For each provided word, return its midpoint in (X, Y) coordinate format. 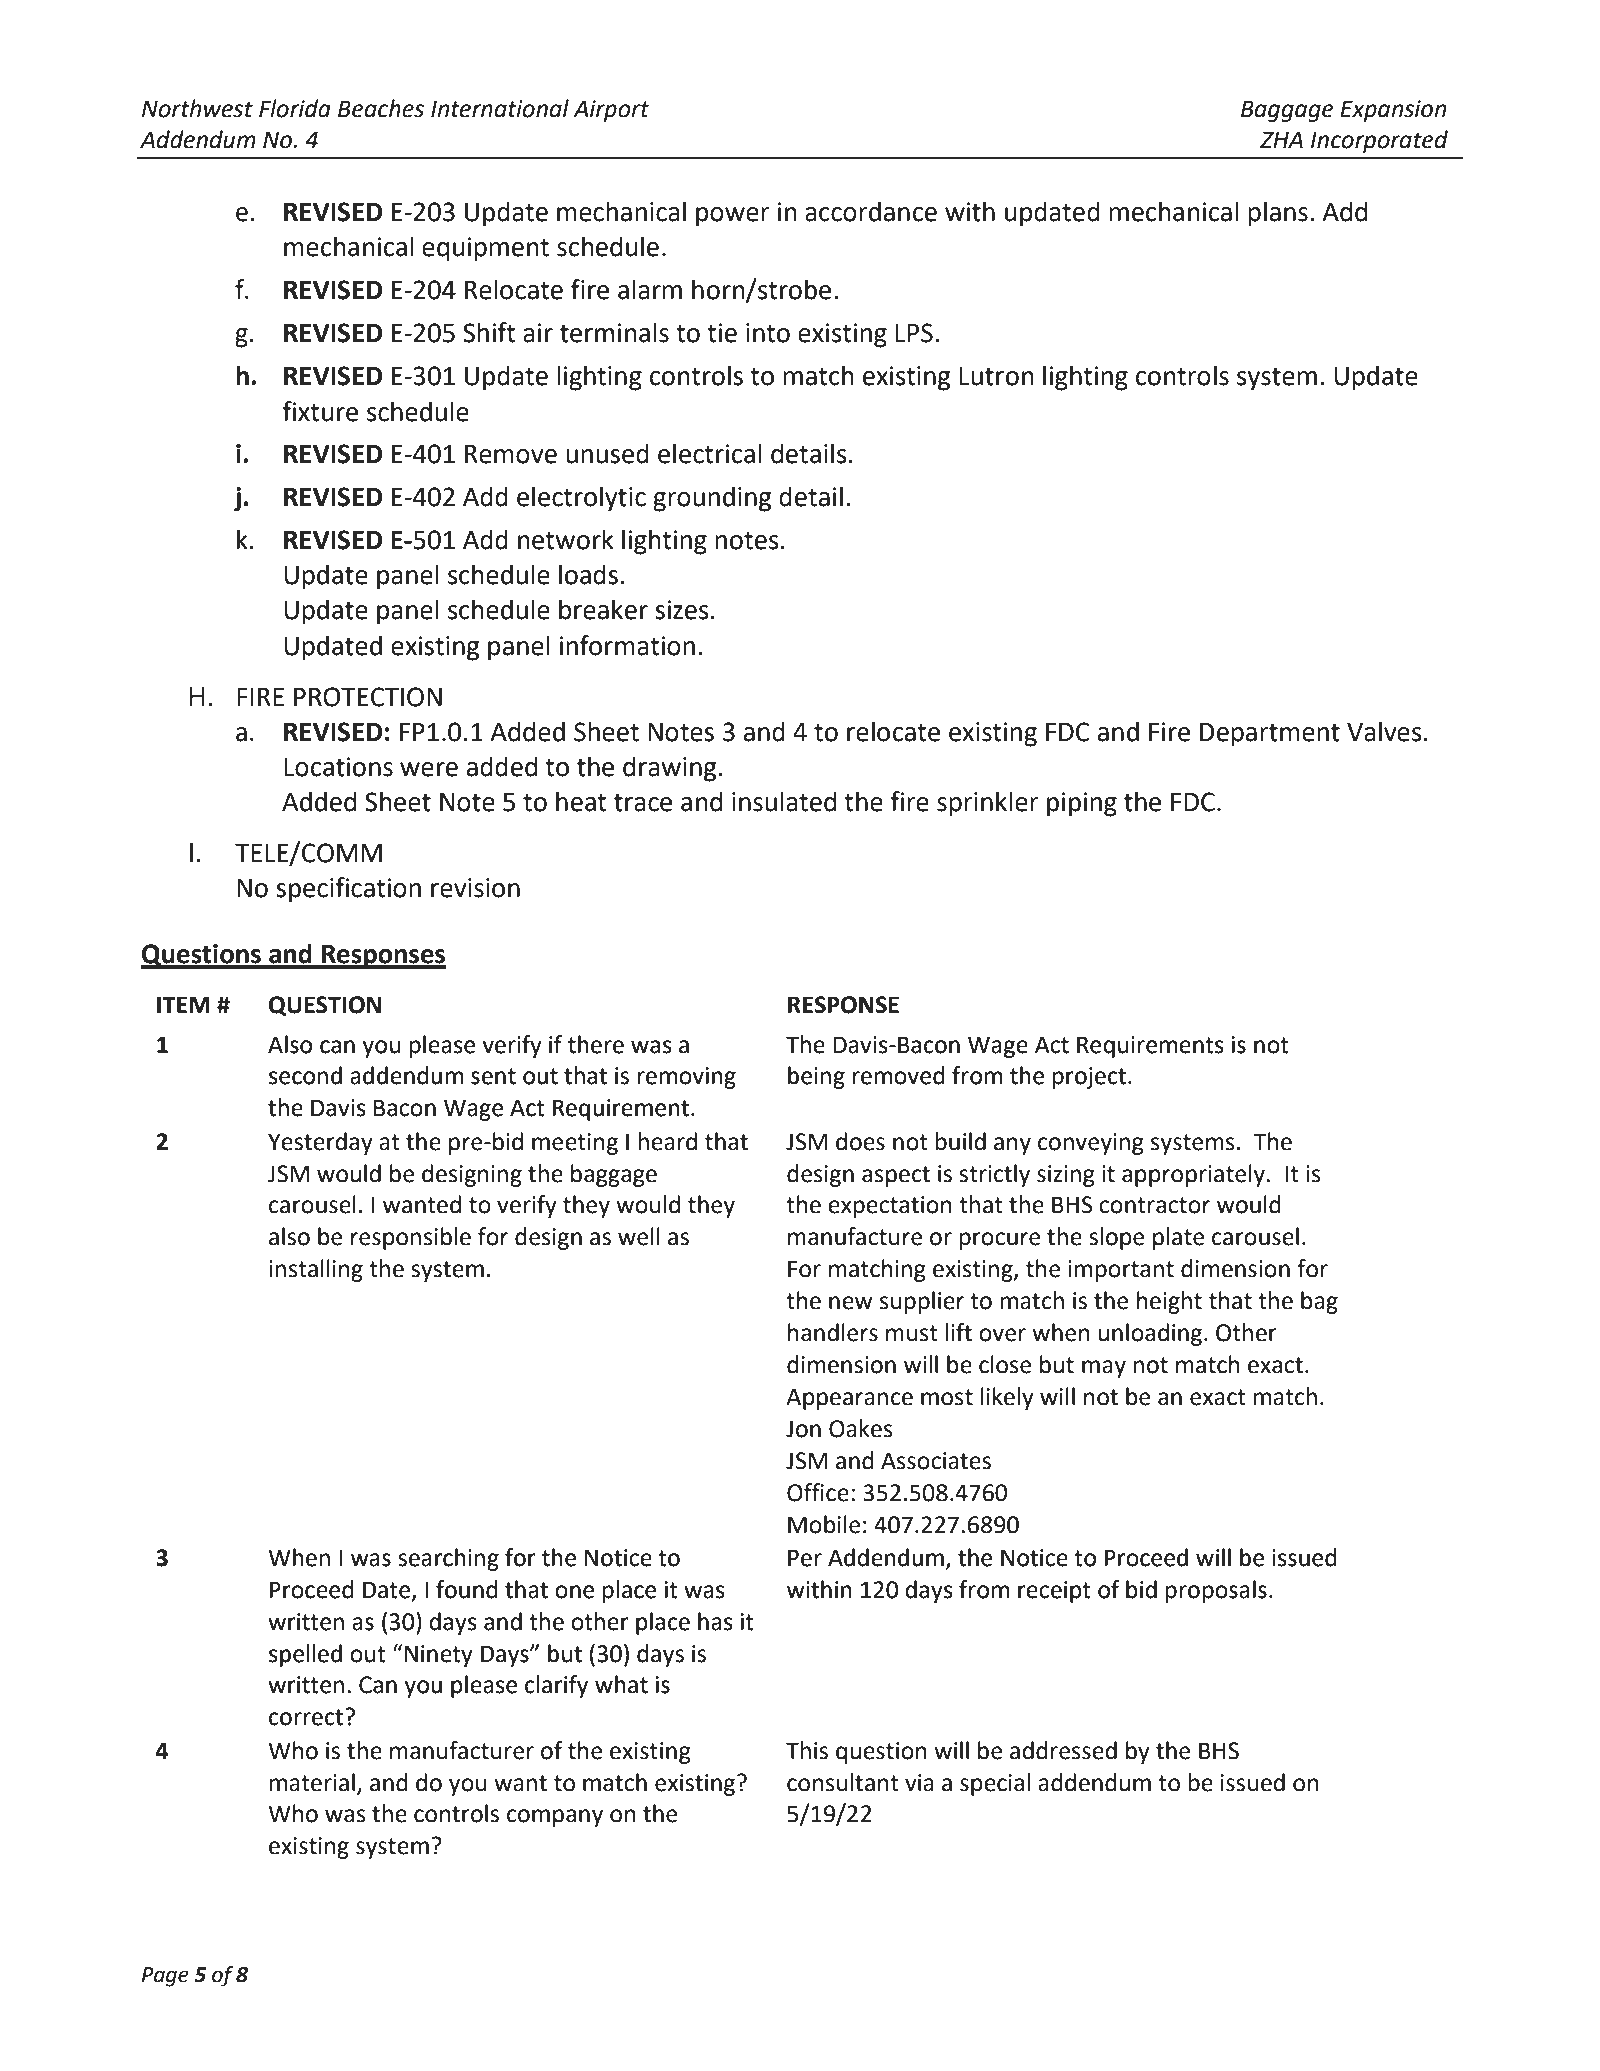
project (1091, 1078)
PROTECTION (368, 697)
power (733, 217)
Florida (295, 108)
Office (818, 1492)
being (816, 1077)
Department (1270, 735)
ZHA (1281, 139)
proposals (1216, 1591)
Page (165, 1977)
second (305, 1075)
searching (448, 1559)
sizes (682, 610)
